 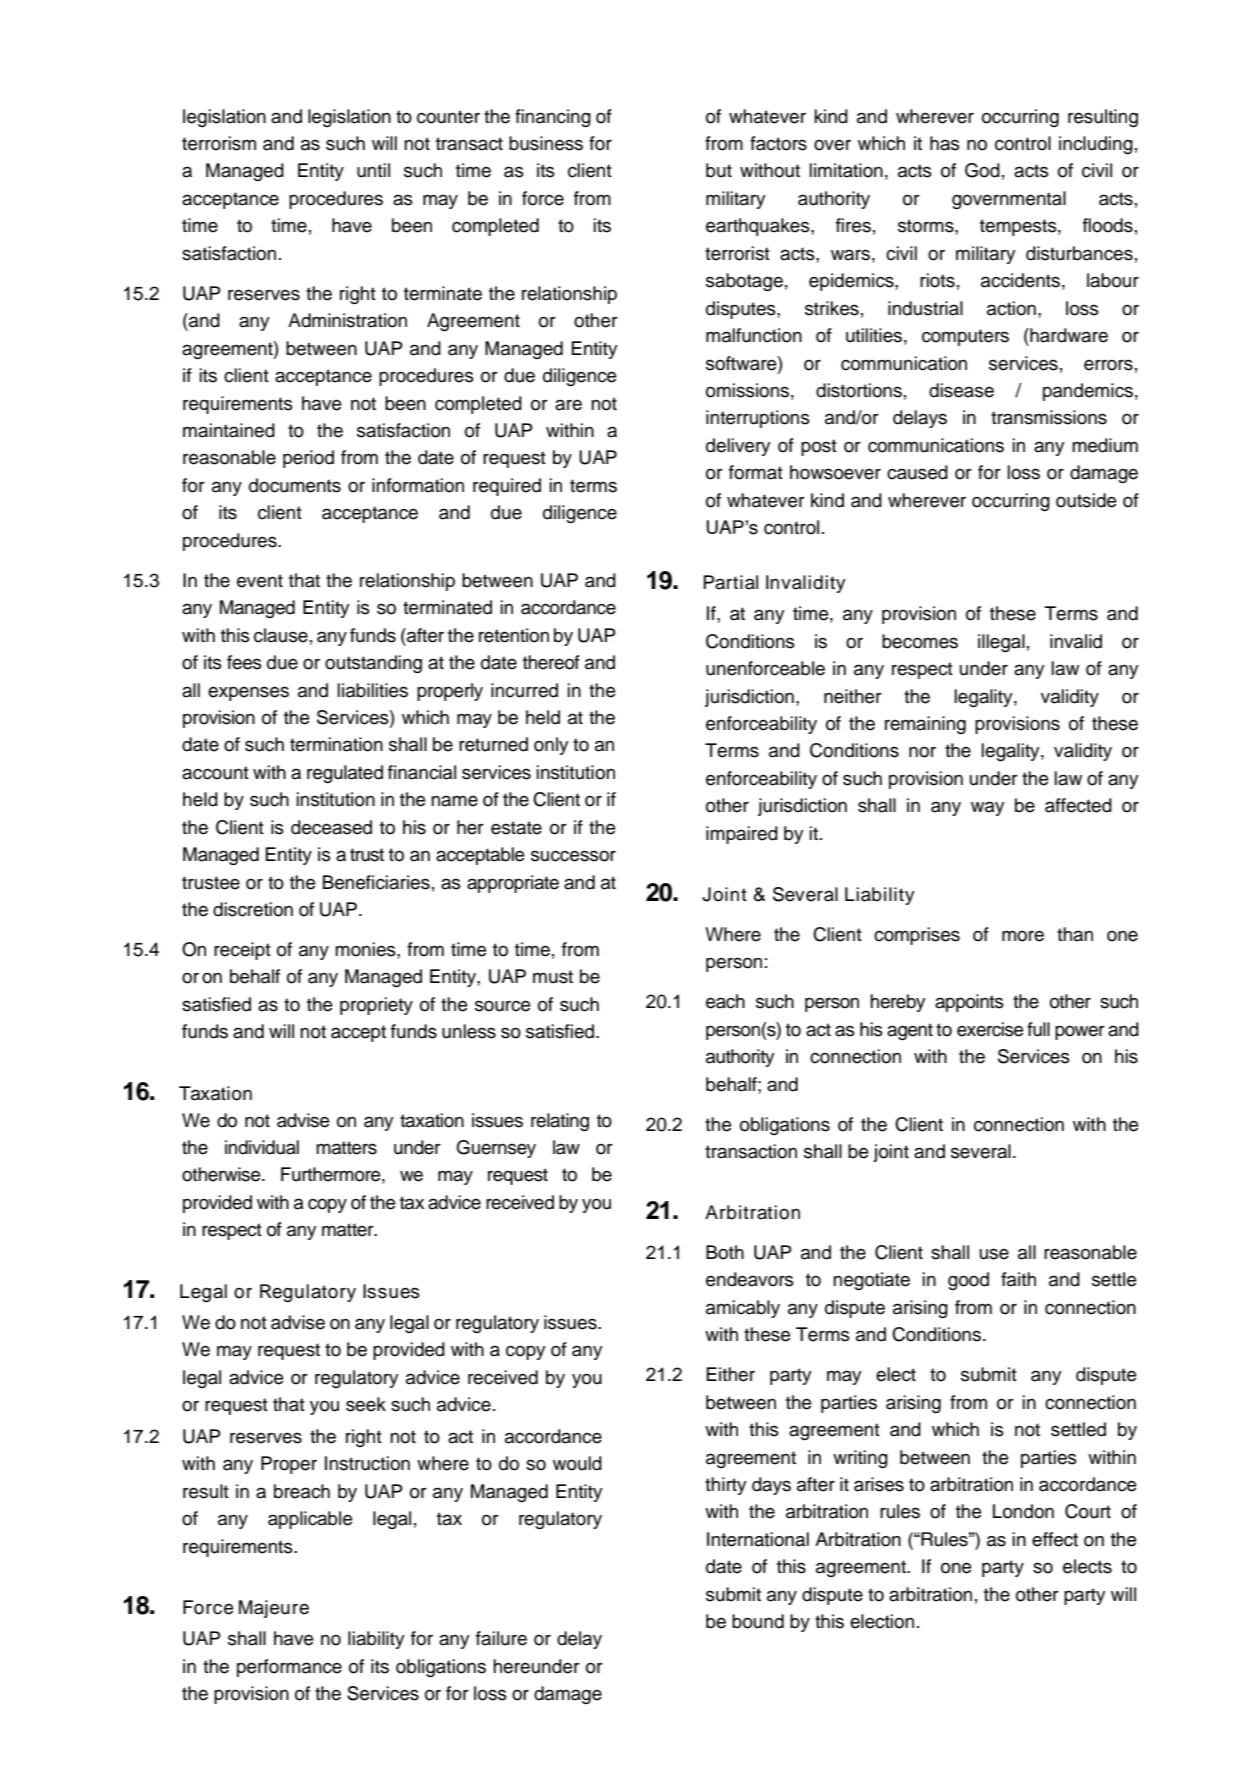 I want to click on bound, so click(x=758, y=1621).
